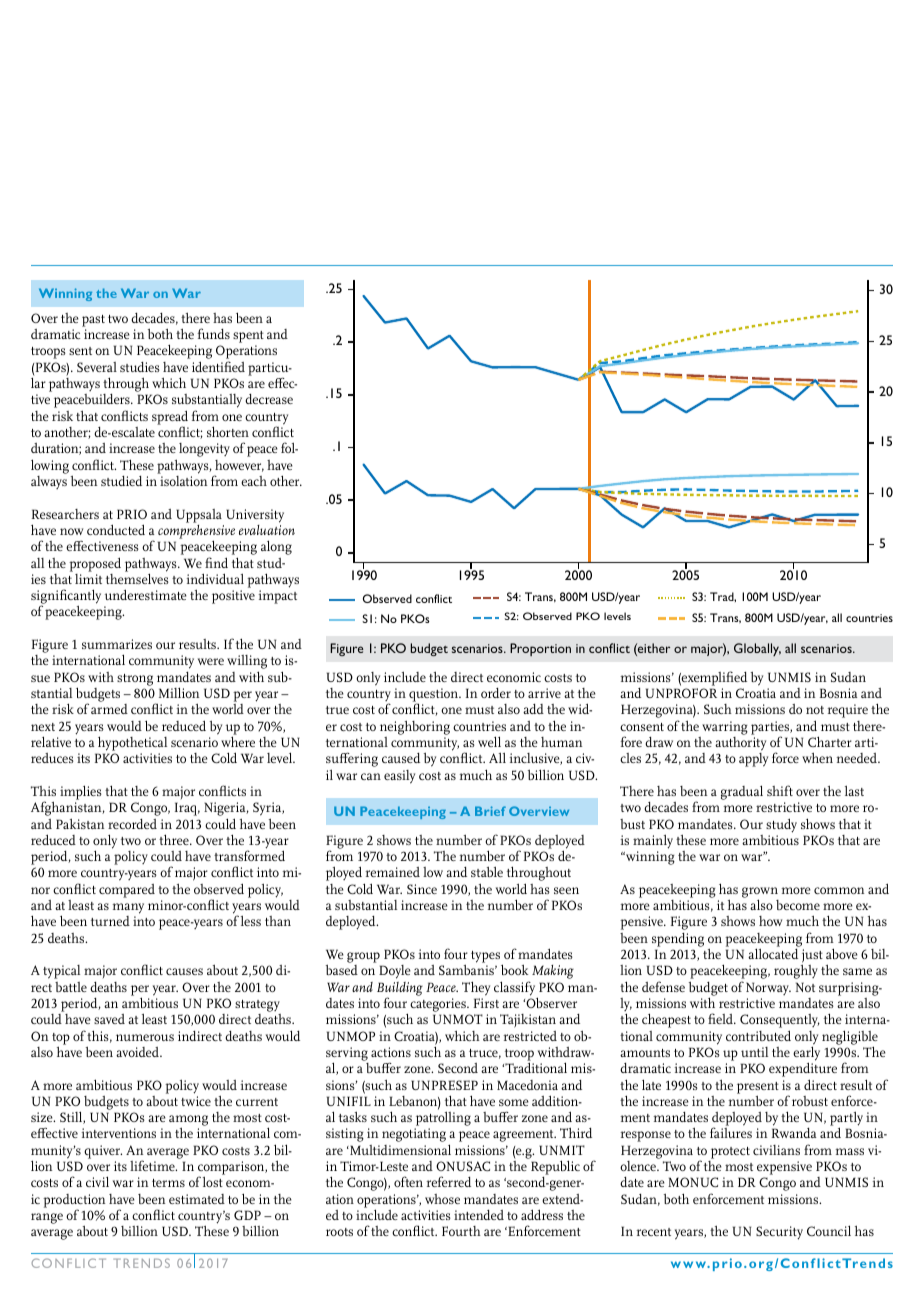 The width and height of the page is (924, 1308). I want to click on grown, so click(760, 893).
